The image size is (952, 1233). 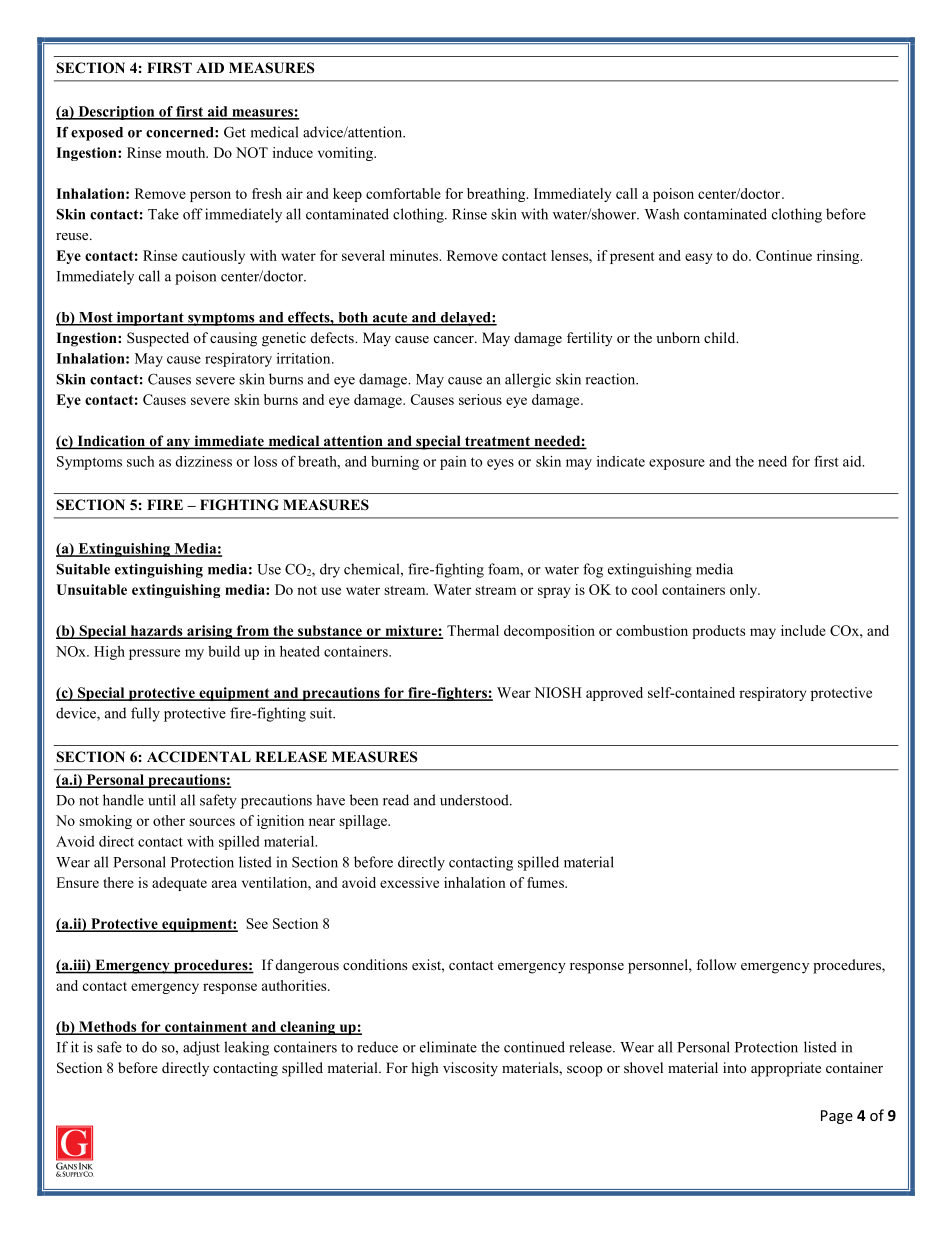 I want to click on child, so click(x=721, y=337).
